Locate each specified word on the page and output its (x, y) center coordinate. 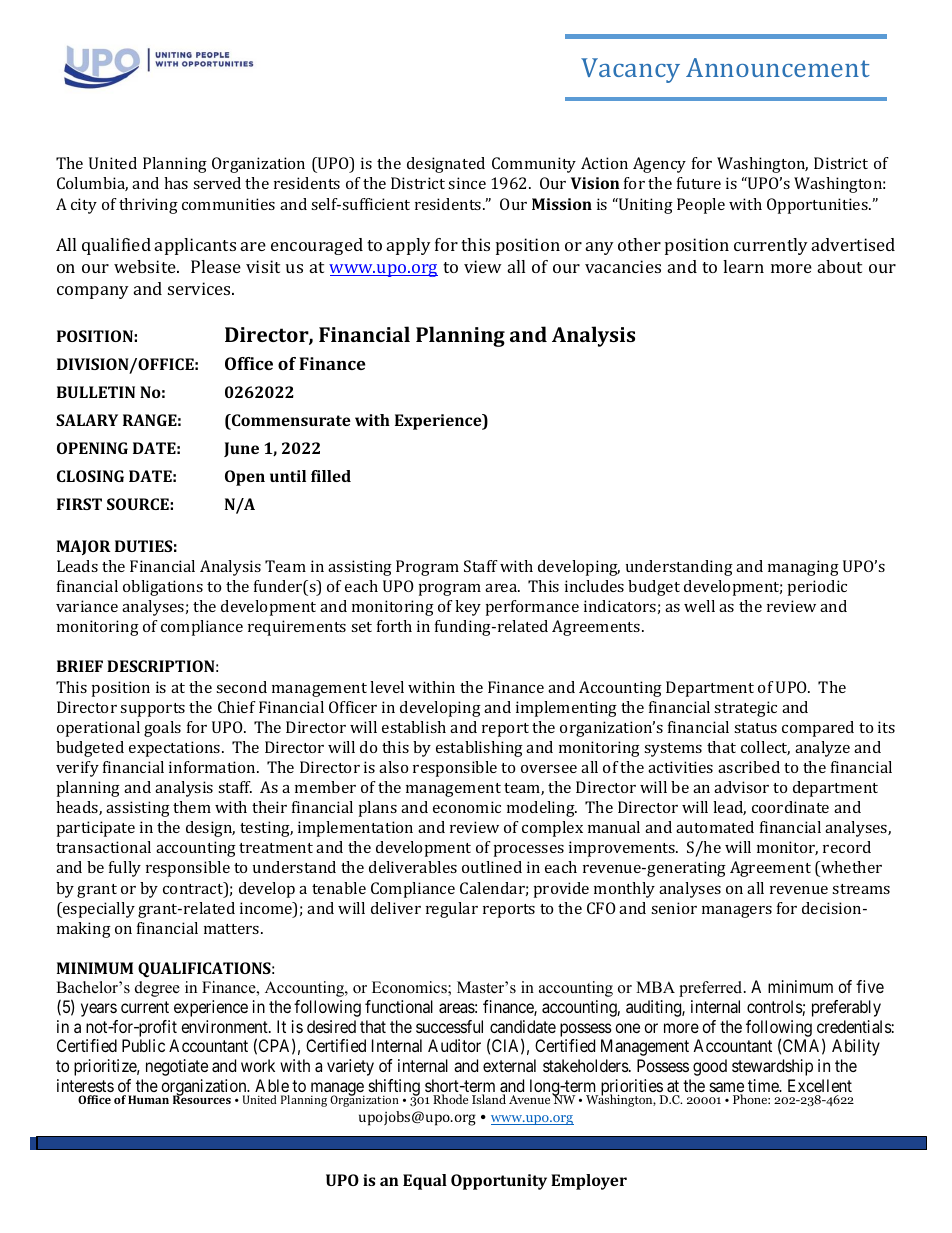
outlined (492, 867)
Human (148, 1099)
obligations (163, 588)
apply (409, 246)
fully (125, 869)
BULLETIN (96, 392)
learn (743, 266)
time (764, 1085)
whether (850, 867)
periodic (817, 588)
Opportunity (499, 1182)
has (176, 183)
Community (534, 165)
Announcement (778, 67)
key (468, 608)
